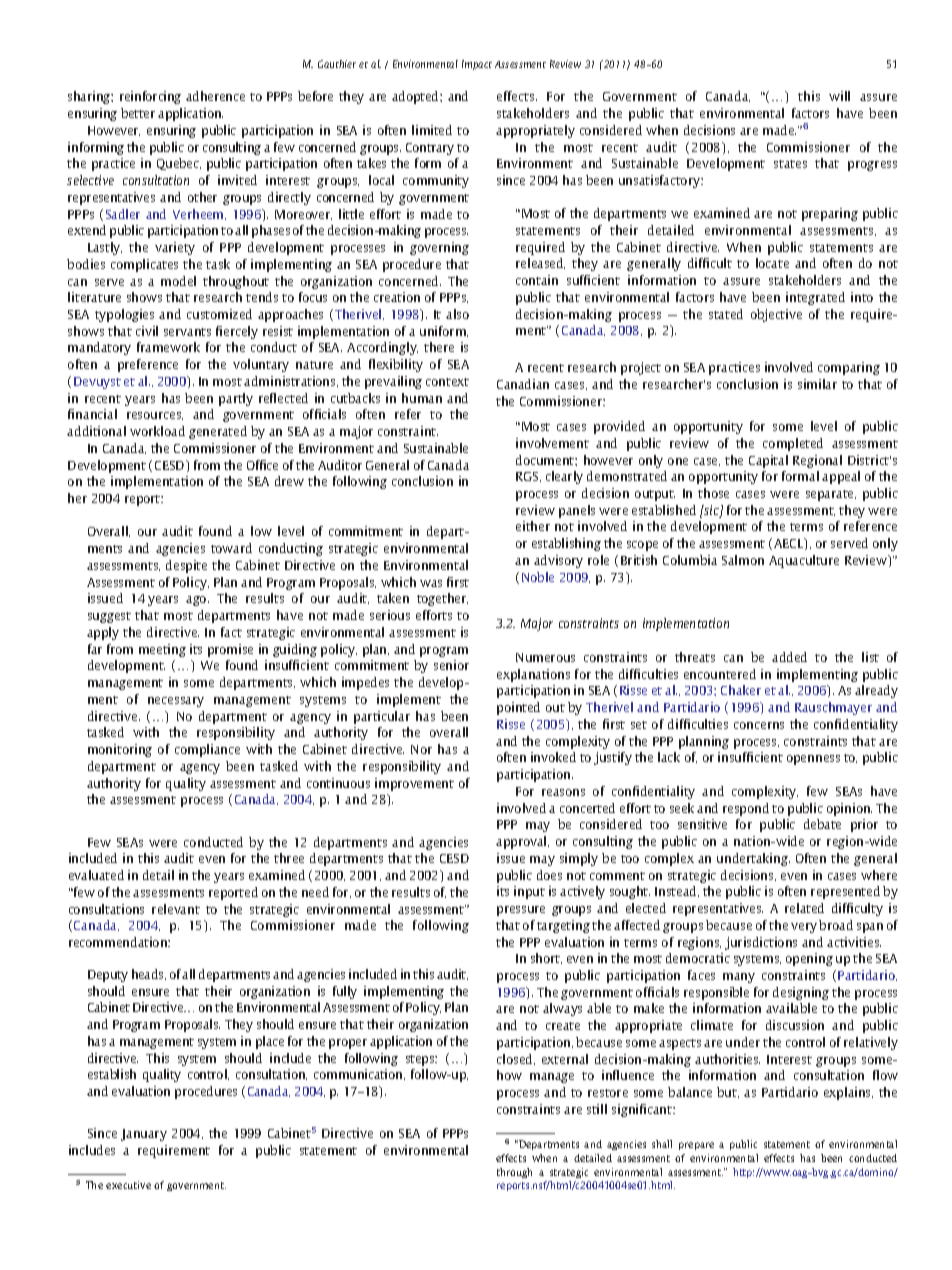  What do you see at coordinates (197, 601) in the screenshot?
I see `ago` at bounding box center [197, 601].
